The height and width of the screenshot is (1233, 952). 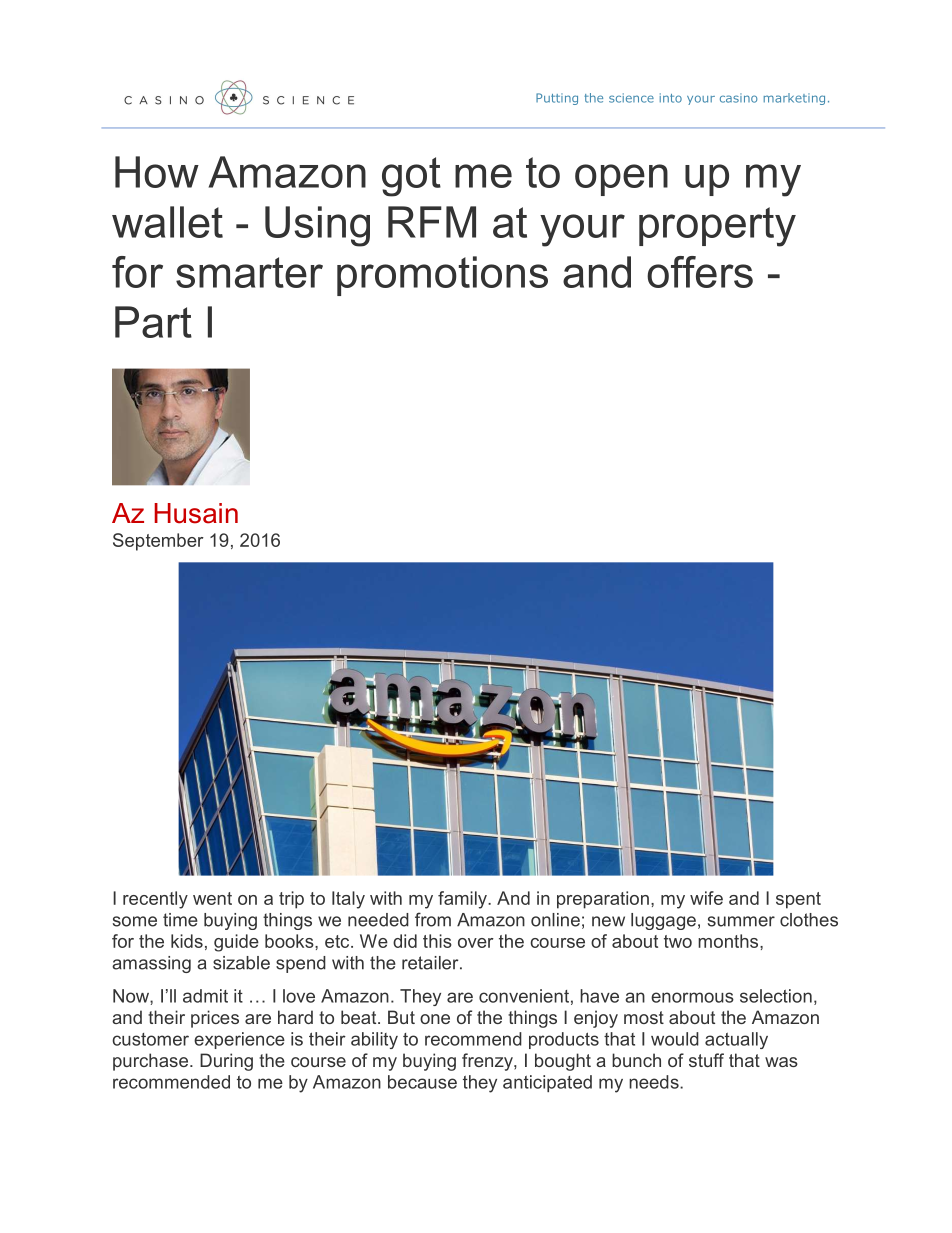 What do you see at coordinates (157, 172) in the screenshot?
I see `How` at bounding box center [157, 172].
